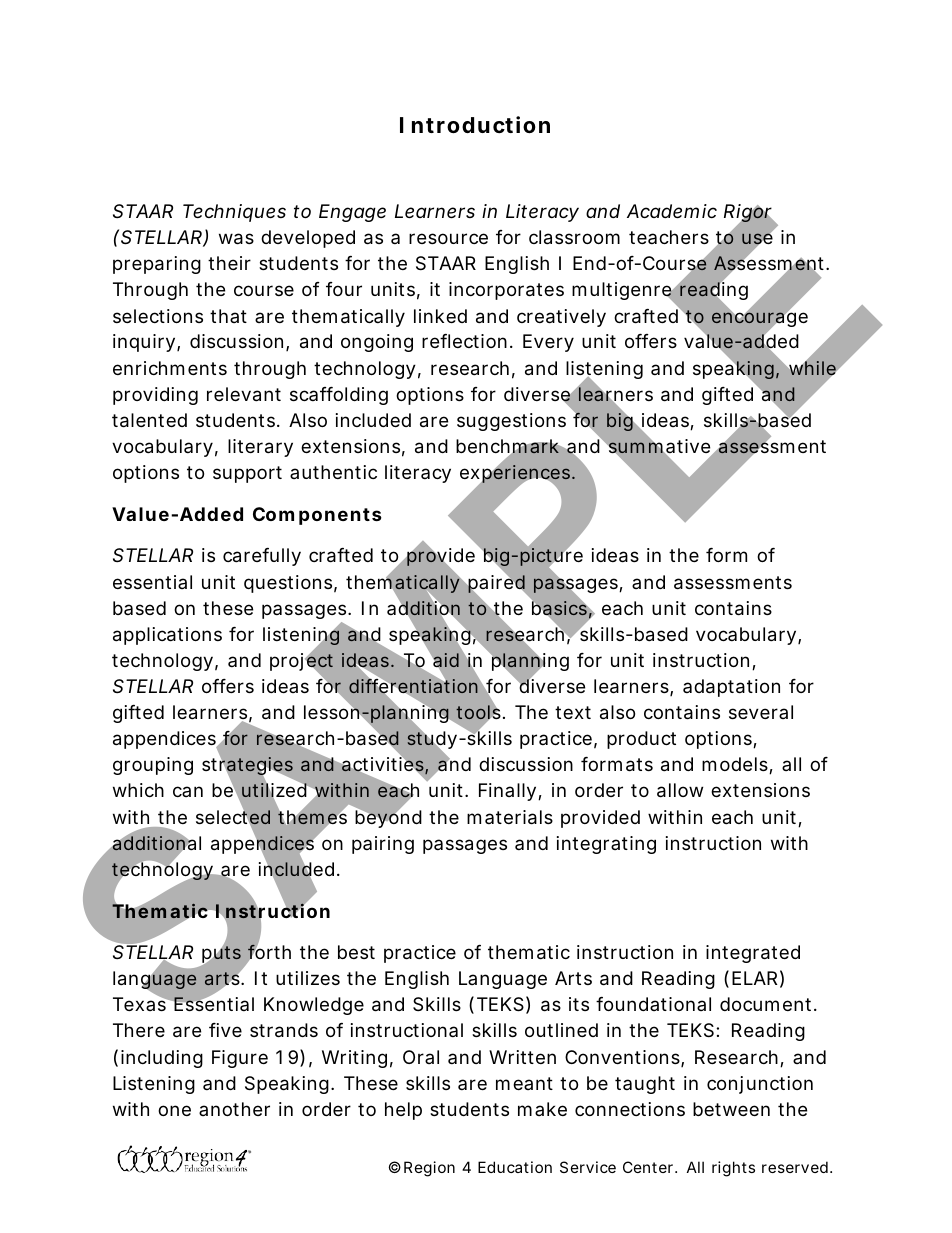 The image size is (952, 1233). Describe the element at coordinates (548, 343) in the image. I see `Every` at that location.
